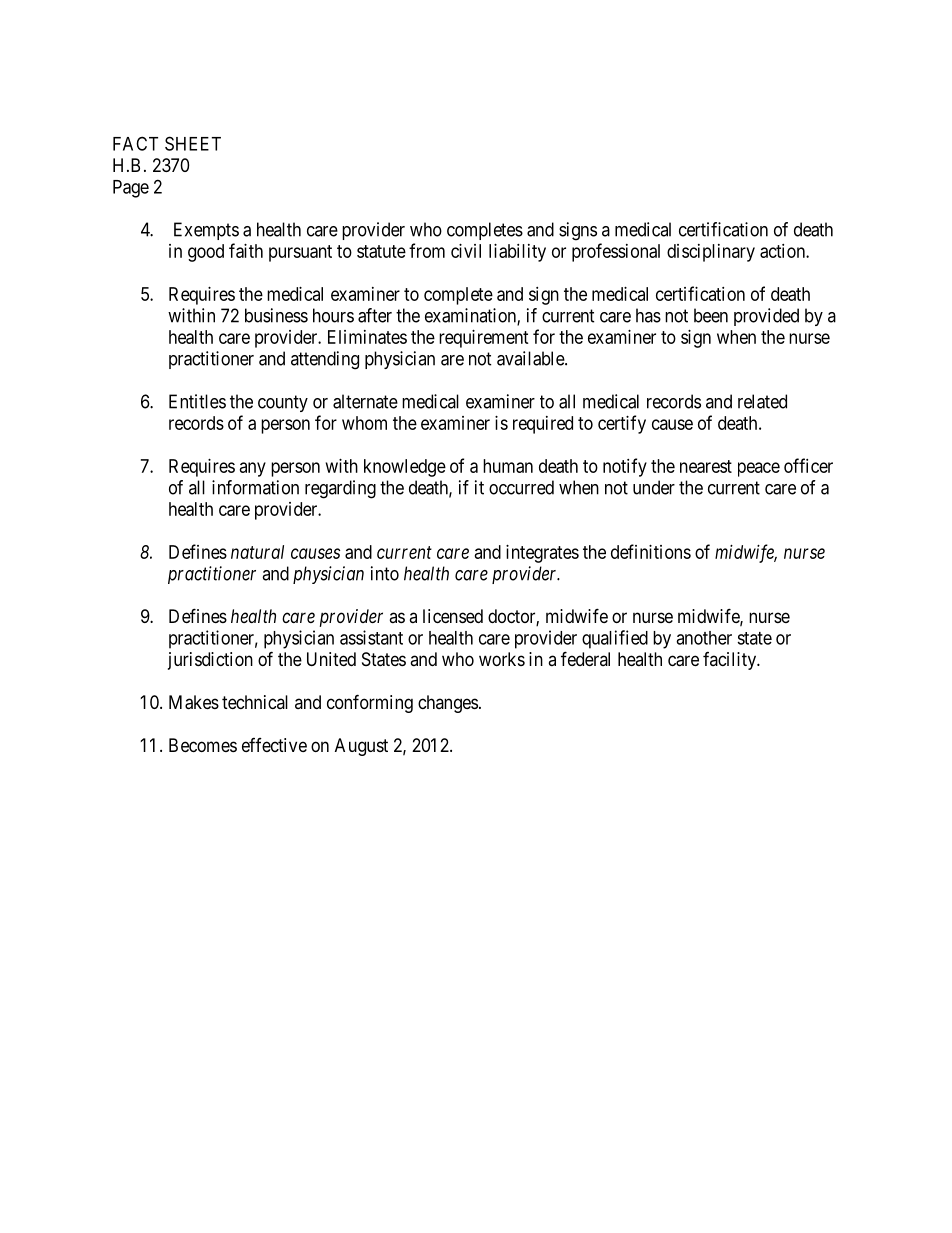 The image size is (952, 1233). I want to click on requirement, so click(484, 339).
